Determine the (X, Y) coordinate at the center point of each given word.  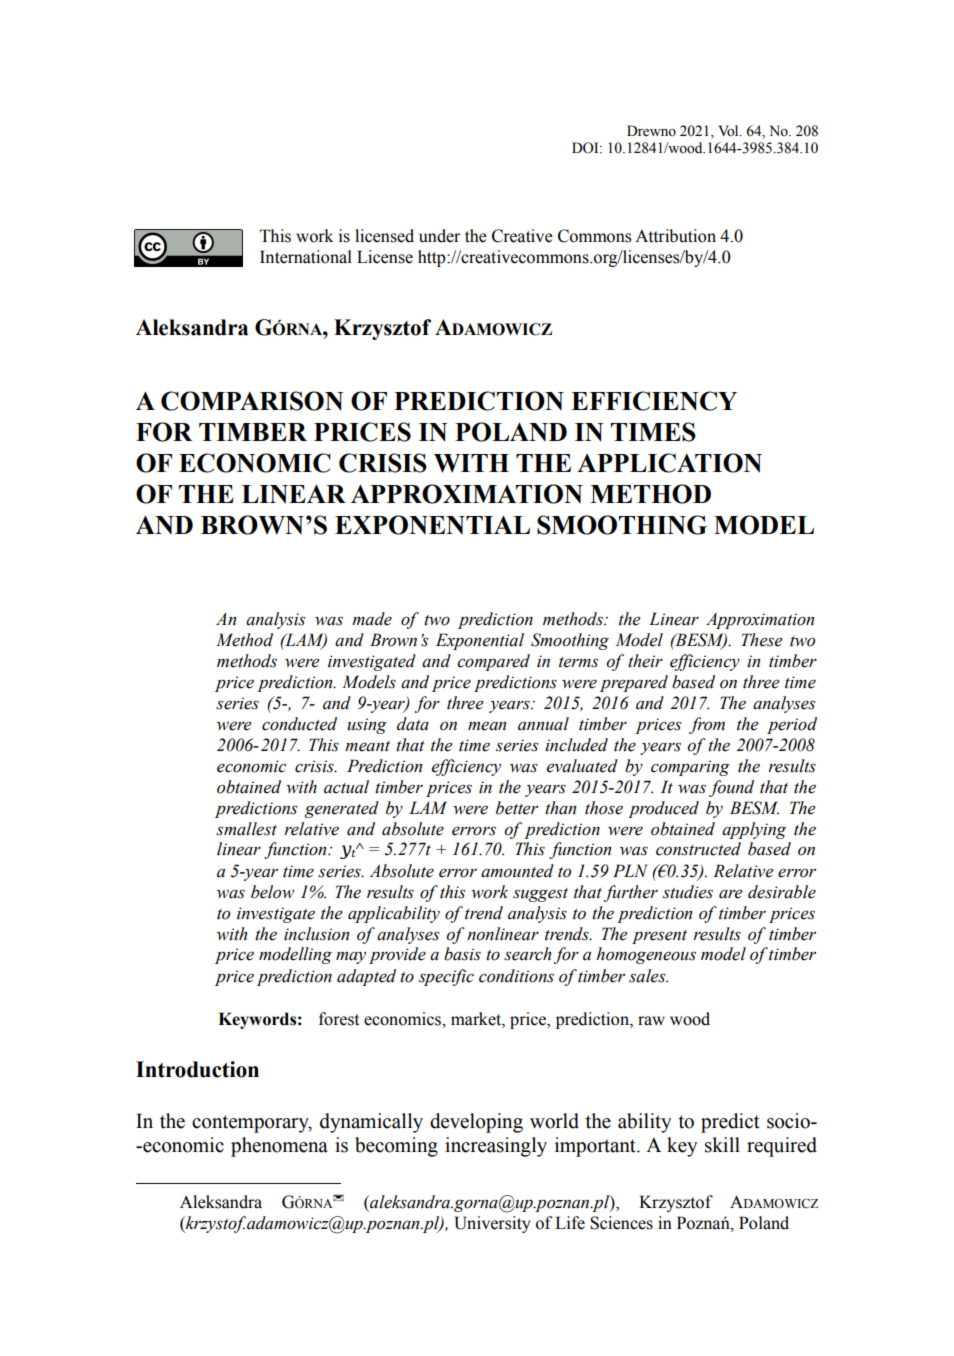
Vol (729, 131)
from (707, 725)
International (306, 257)
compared (493, 662)
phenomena (279, 1147)
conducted (299, 724)
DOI (586, 148)
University (492, 1224)
